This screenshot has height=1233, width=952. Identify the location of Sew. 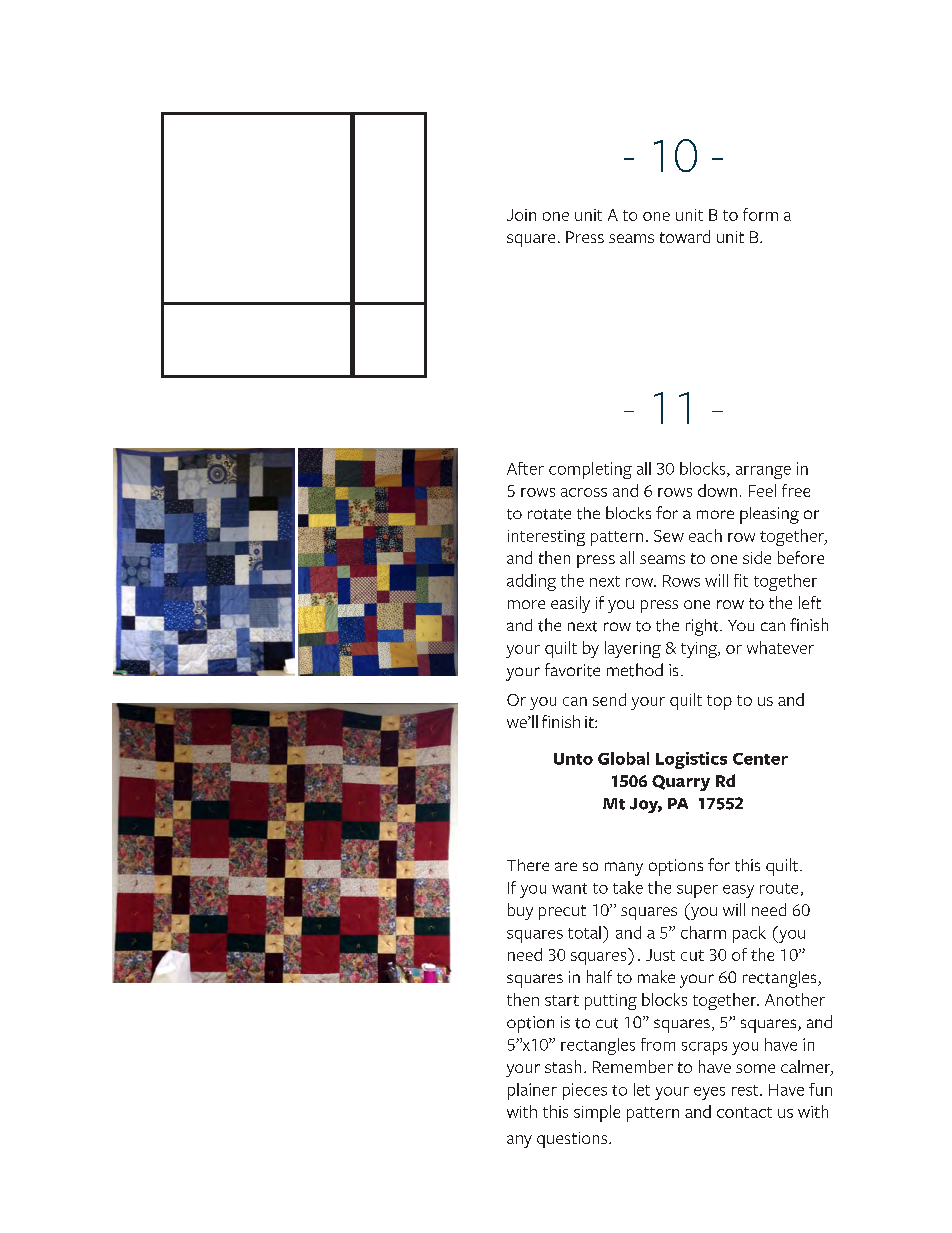
(669, 536).
